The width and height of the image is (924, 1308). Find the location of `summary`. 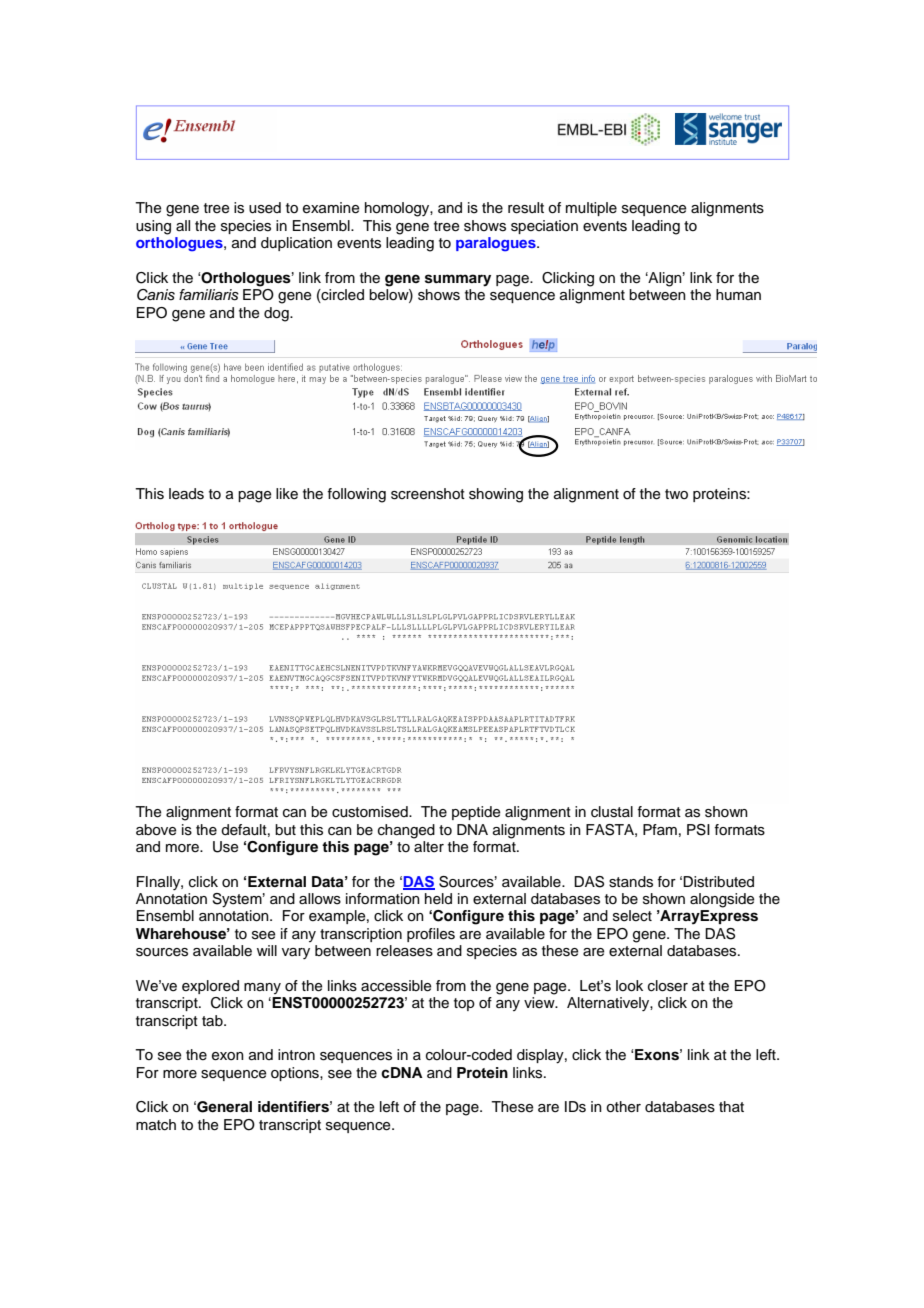

summary is located at coordinates (458, 280).
